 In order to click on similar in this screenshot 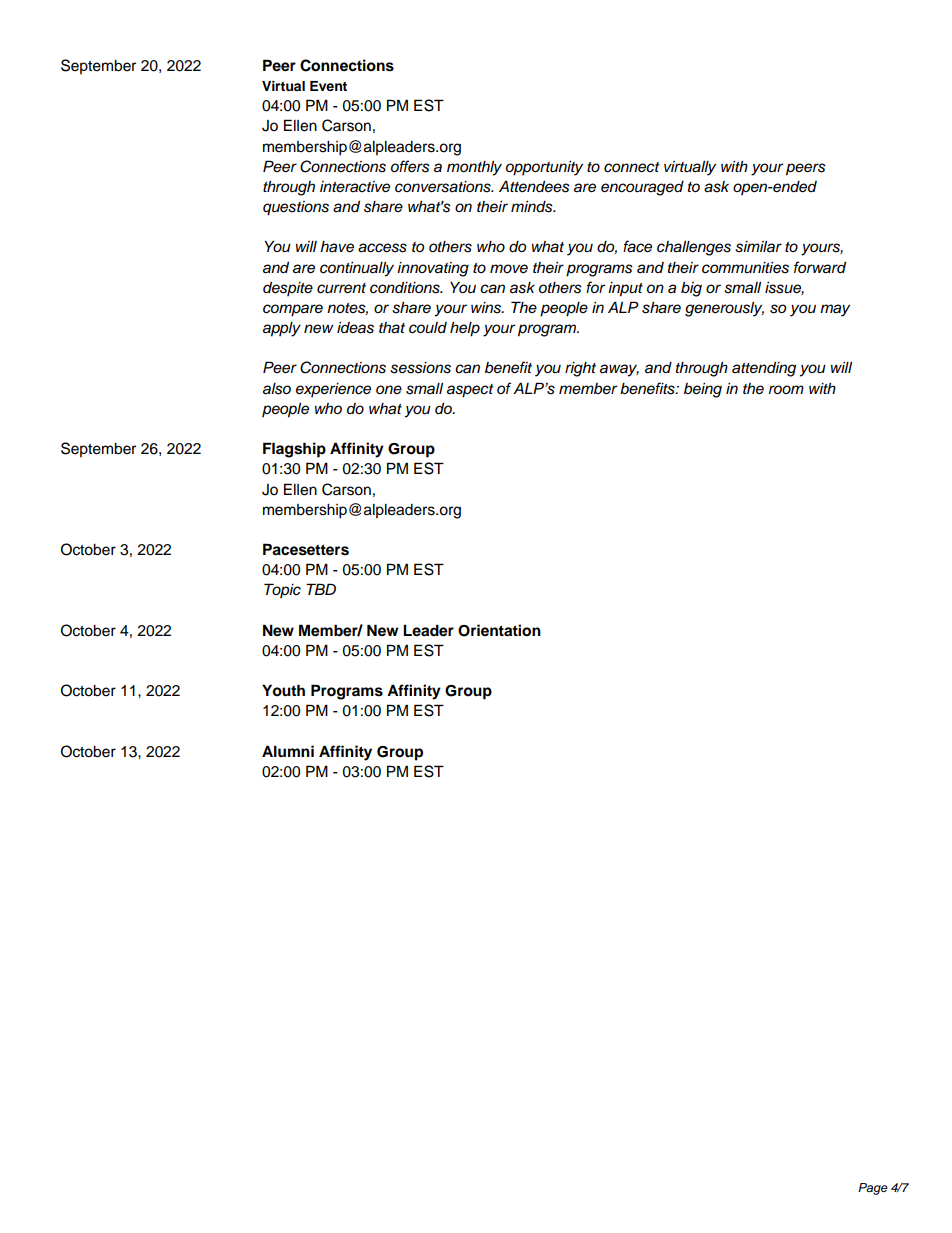, I will do `click(758, 247)`.
